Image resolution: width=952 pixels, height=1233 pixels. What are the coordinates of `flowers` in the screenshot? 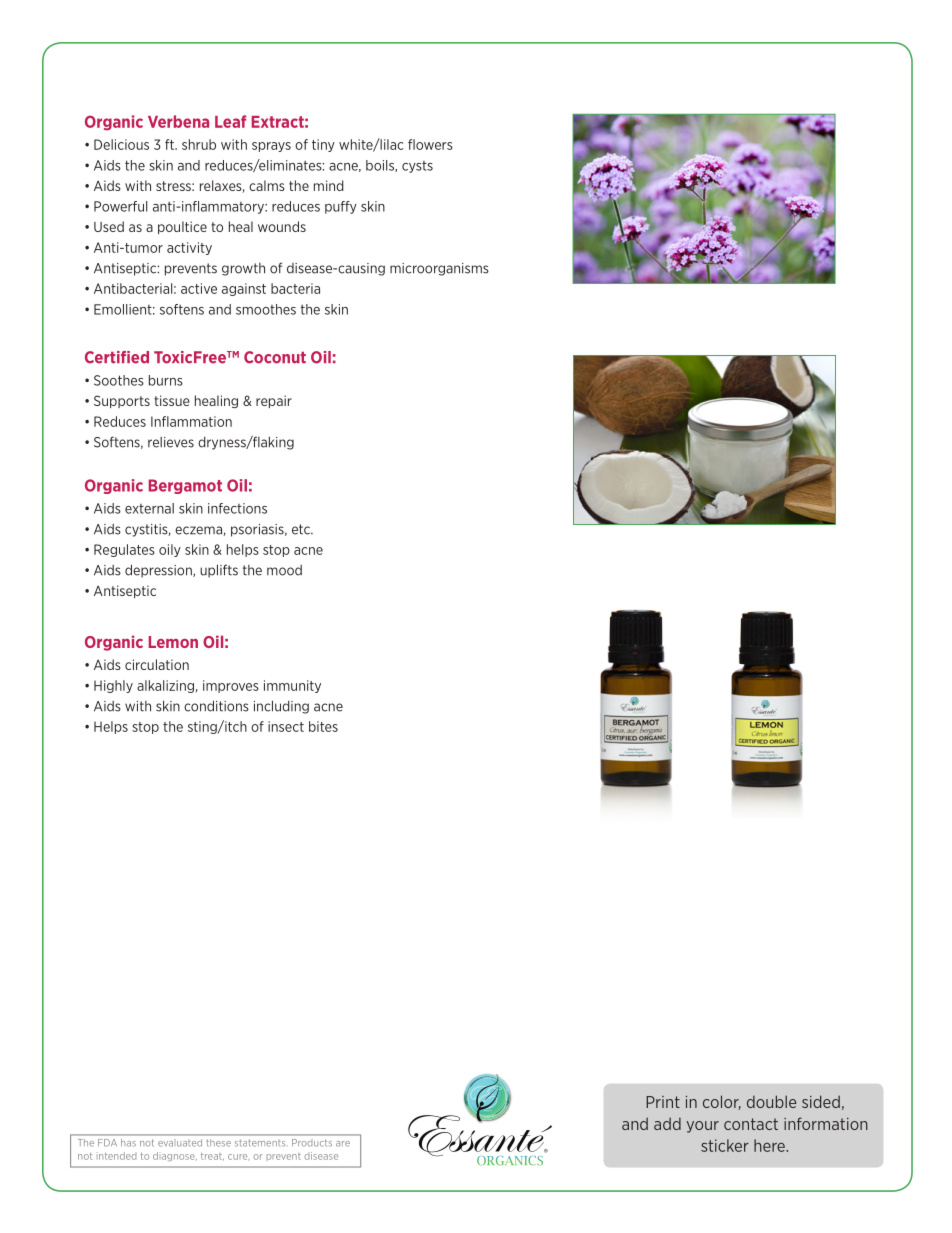 It's located at (430, 144).
